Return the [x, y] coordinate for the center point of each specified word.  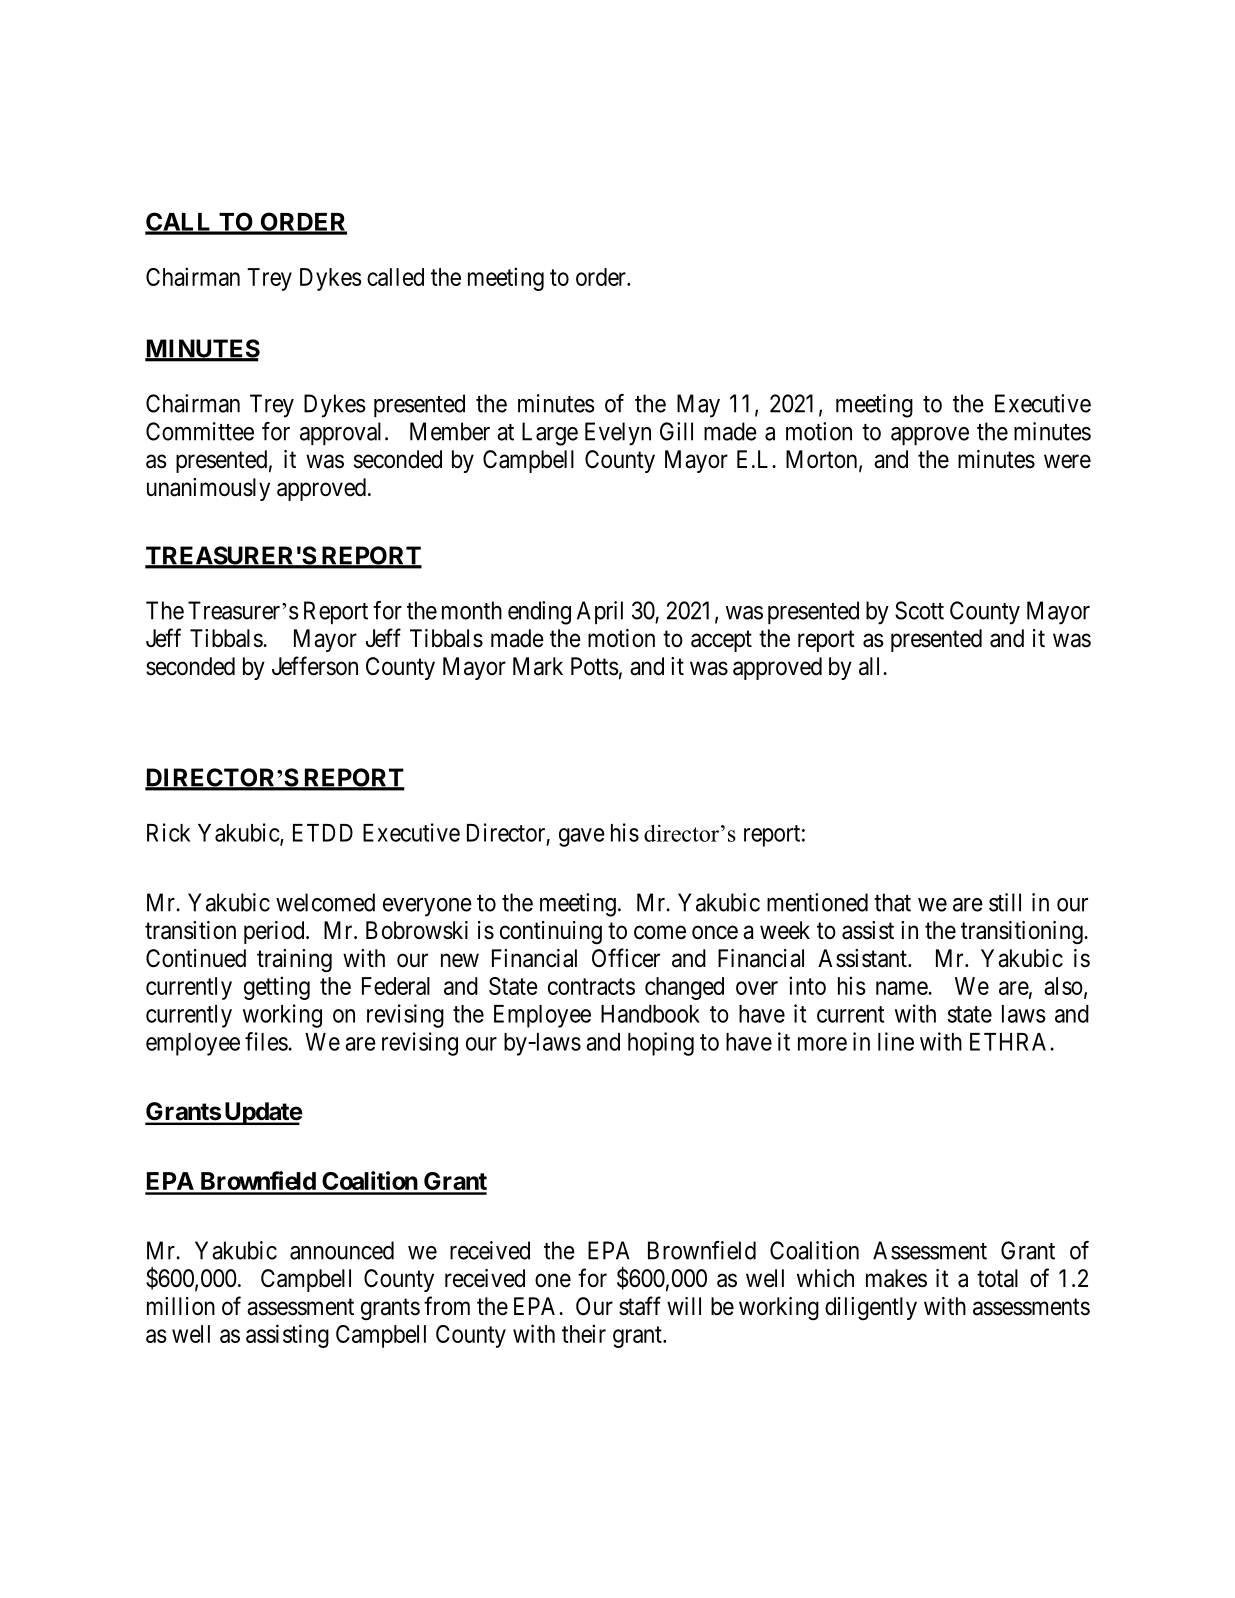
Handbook [650, 1014]
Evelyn [618, 434]
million [181, 1306]
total [997, 1278]
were [1067, 461]
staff [640, 1306]
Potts [595, 666]
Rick [168, 832]
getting [277, 988]
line [896, 1041]
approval [343, 433]
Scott [919, 610]
